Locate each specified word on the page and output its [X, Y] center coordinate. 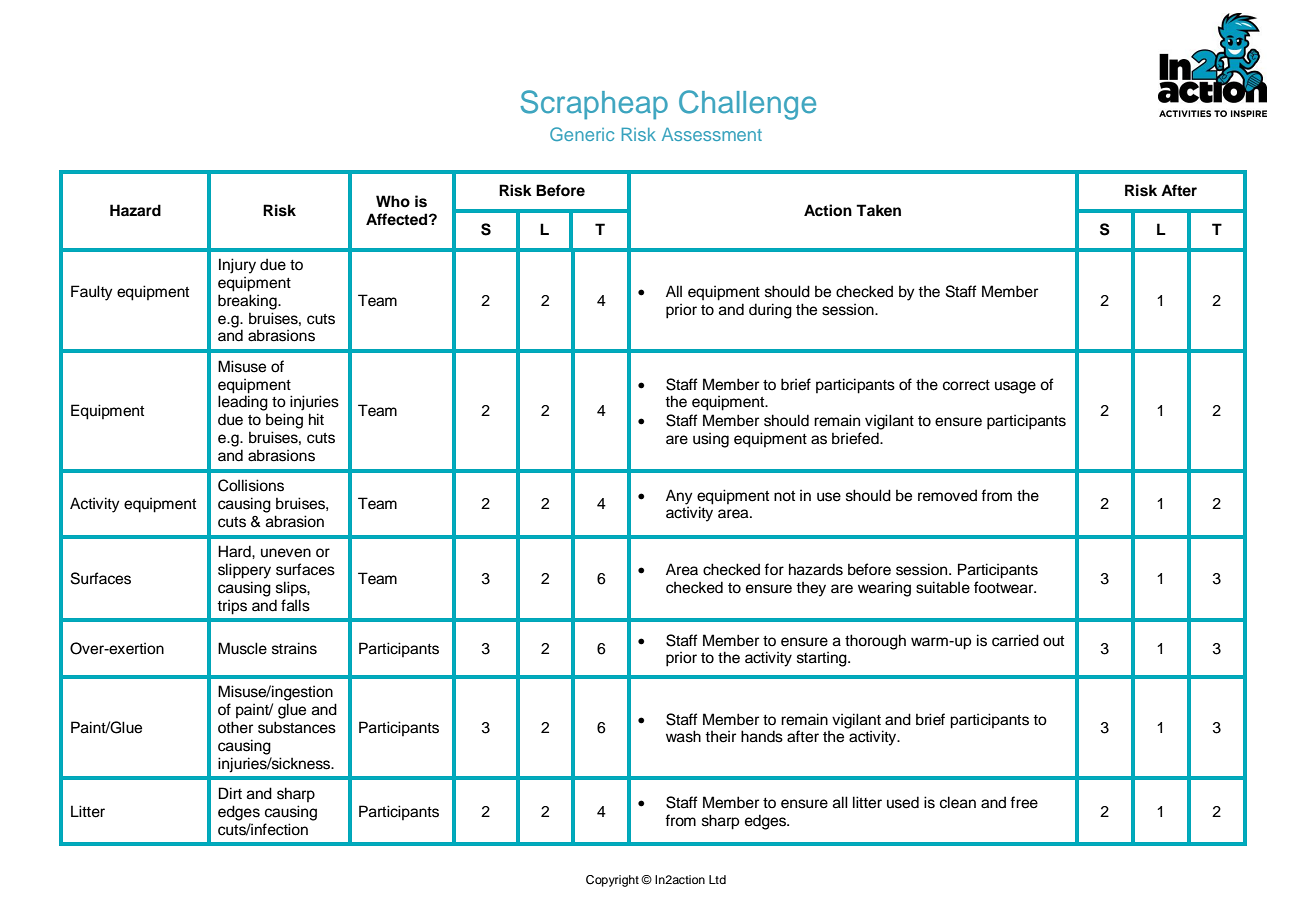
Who [393, 201]
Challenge [747, 105]
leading [243, 403]
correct [966, 385]
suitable [943, 587]
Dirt [230, 793]
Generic [582, 134]
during [770, 311]
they [811, 589]
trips [232, 607]
